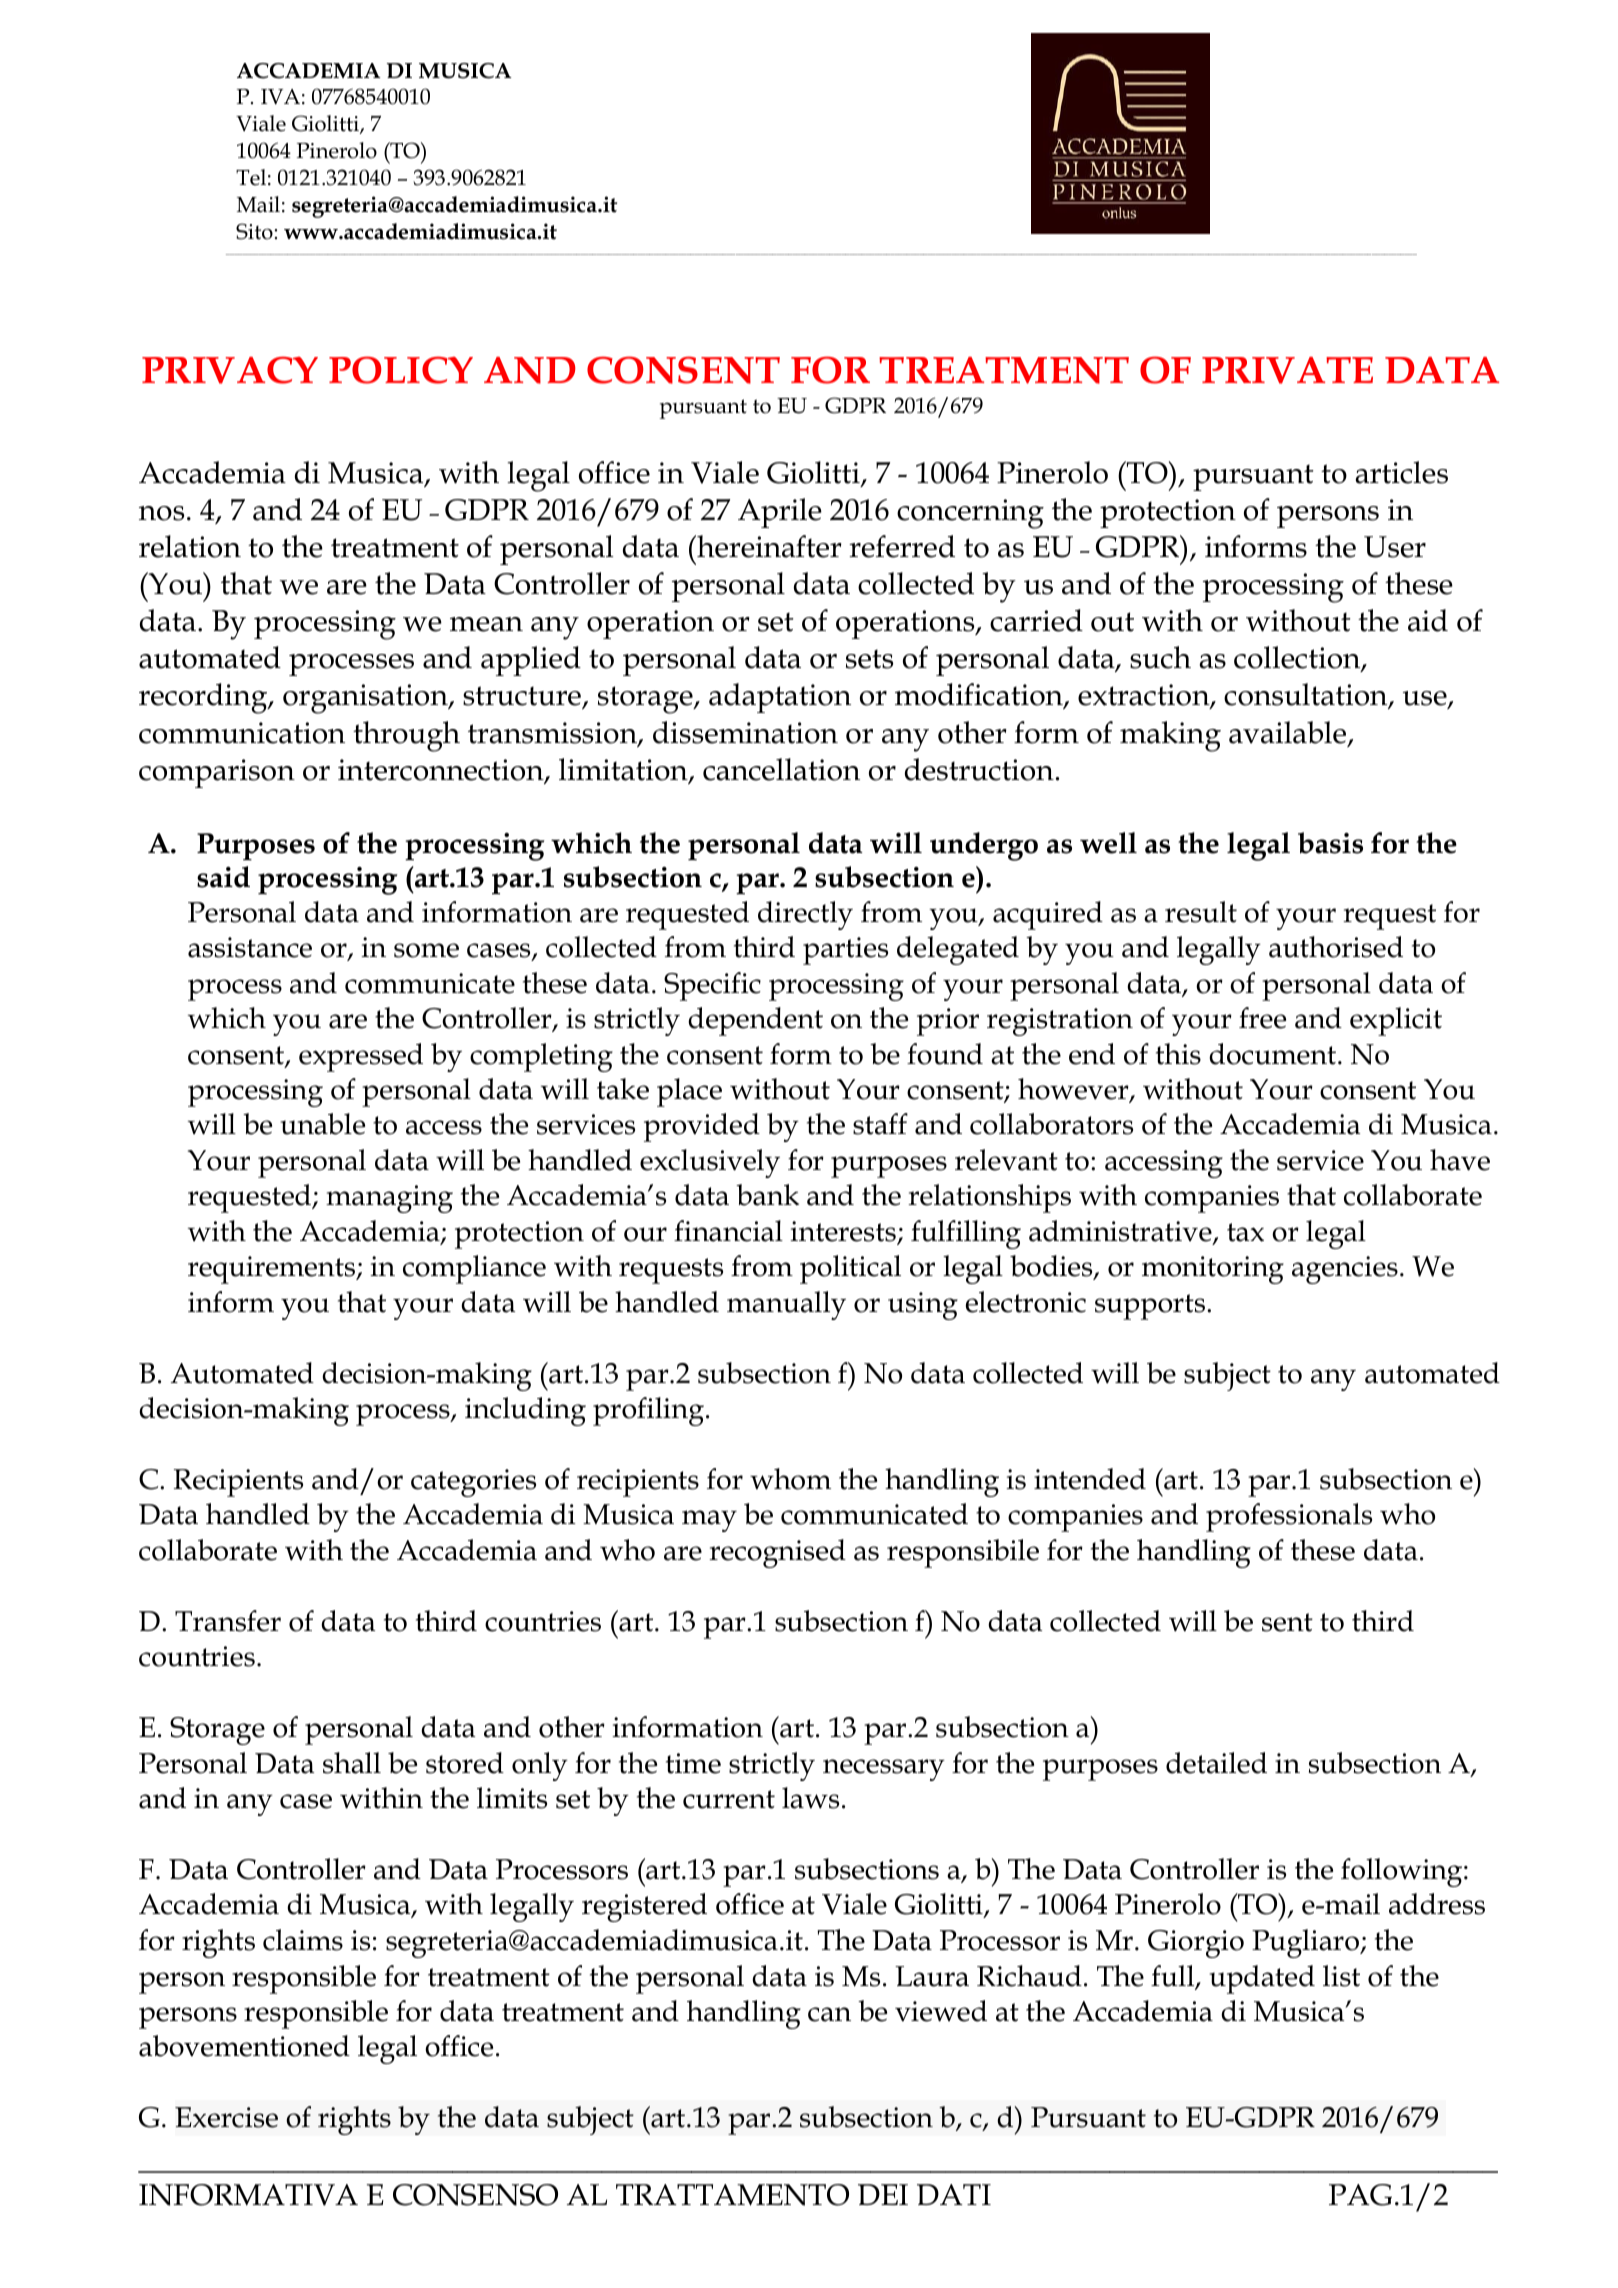 This screenshot has height=2288, width=1618. Describe the element at coordinates (254, 231) in the screenshot. I see `Sito` at that location.
